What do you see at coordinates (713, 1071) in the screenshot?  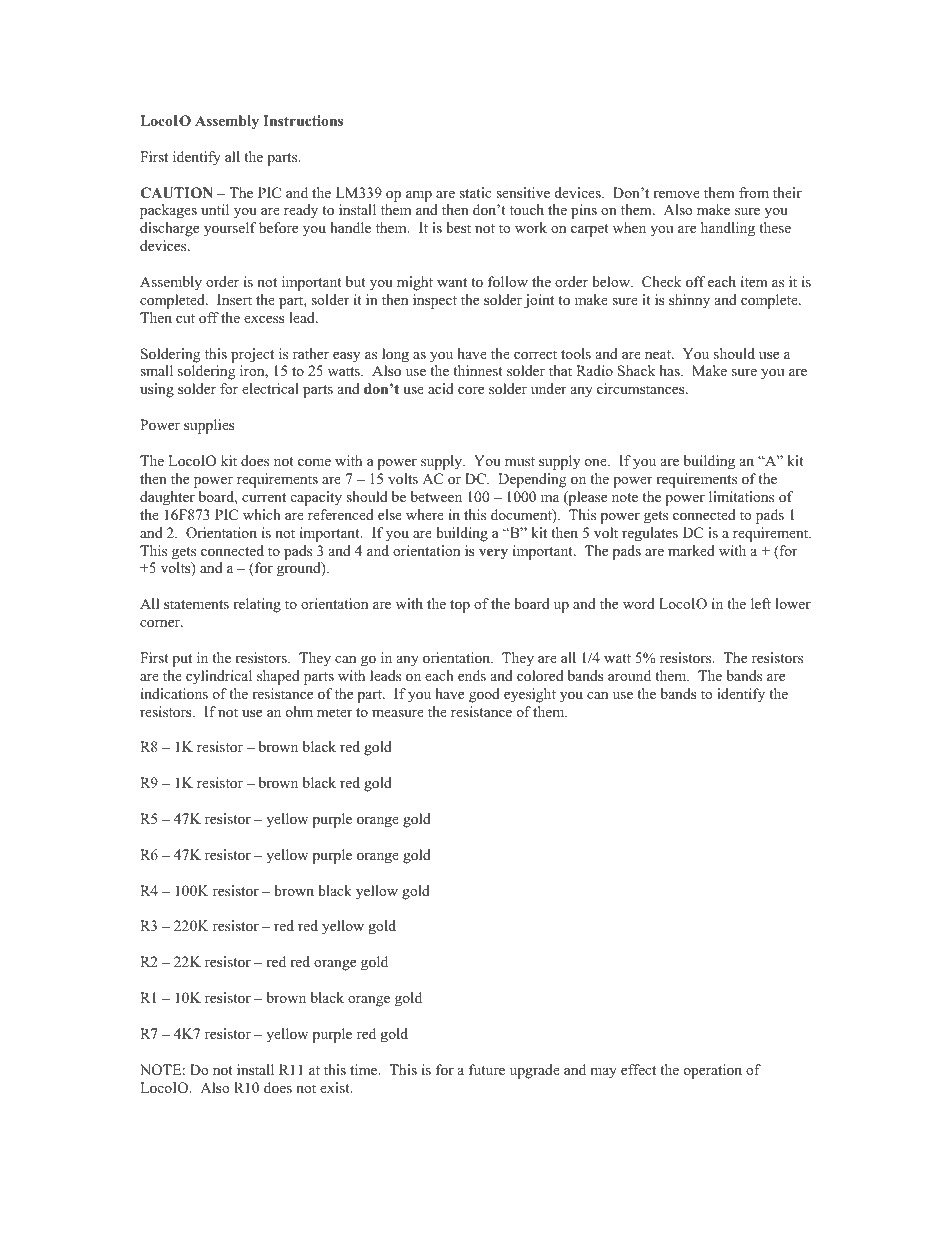 I see `operation` at bounding box center [713, 1071].
